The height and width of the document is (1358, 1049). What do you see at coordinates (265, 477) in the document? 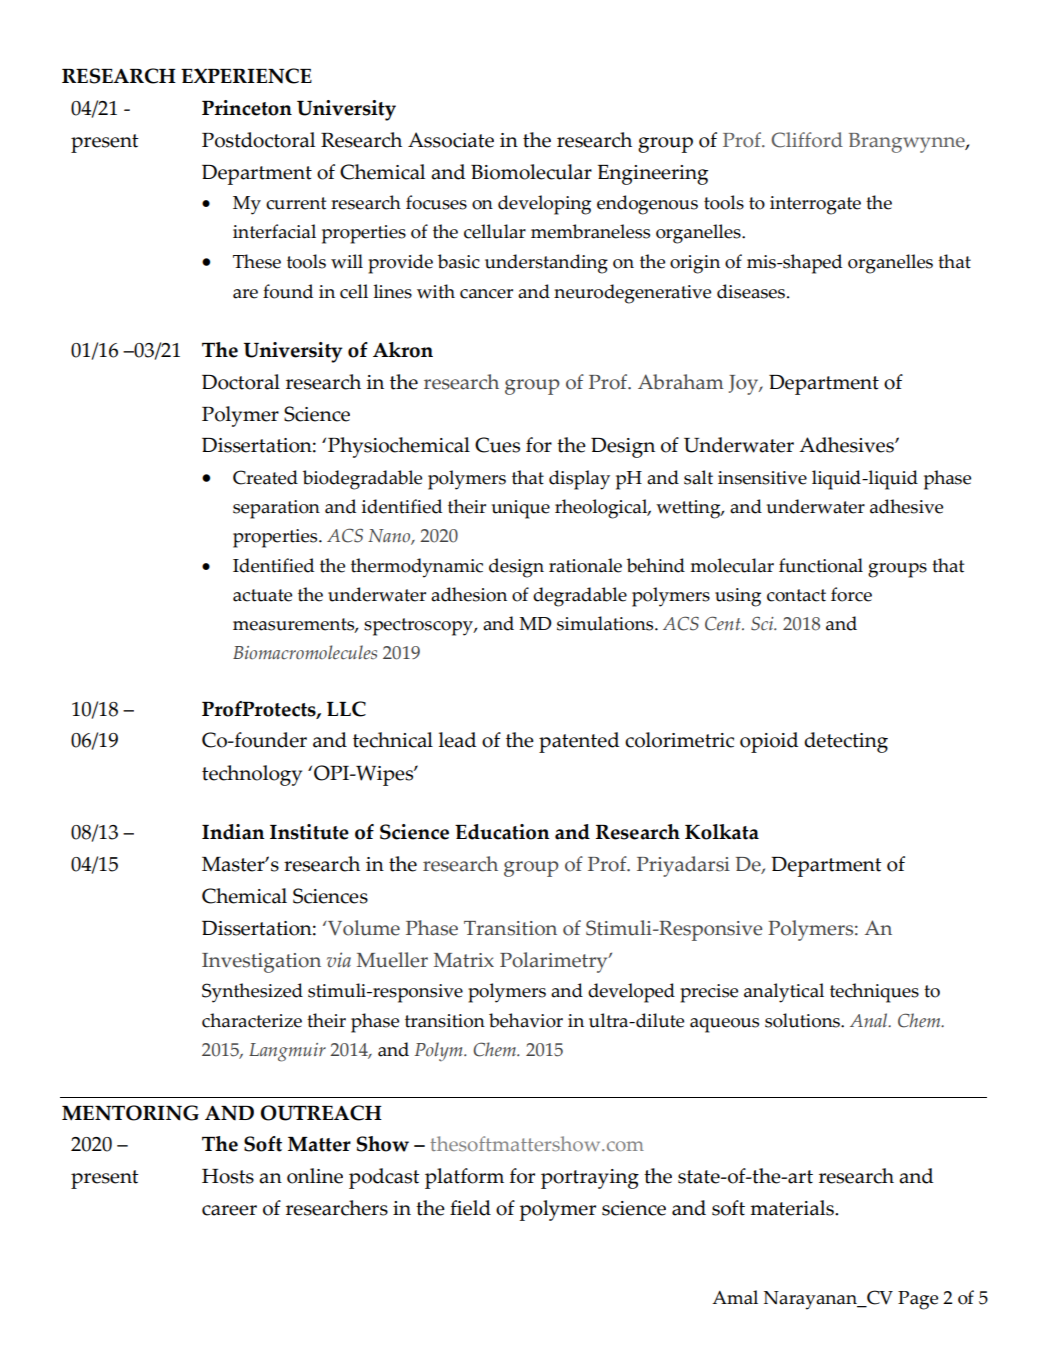
I see `Created` at bounding box center [265, 477].
